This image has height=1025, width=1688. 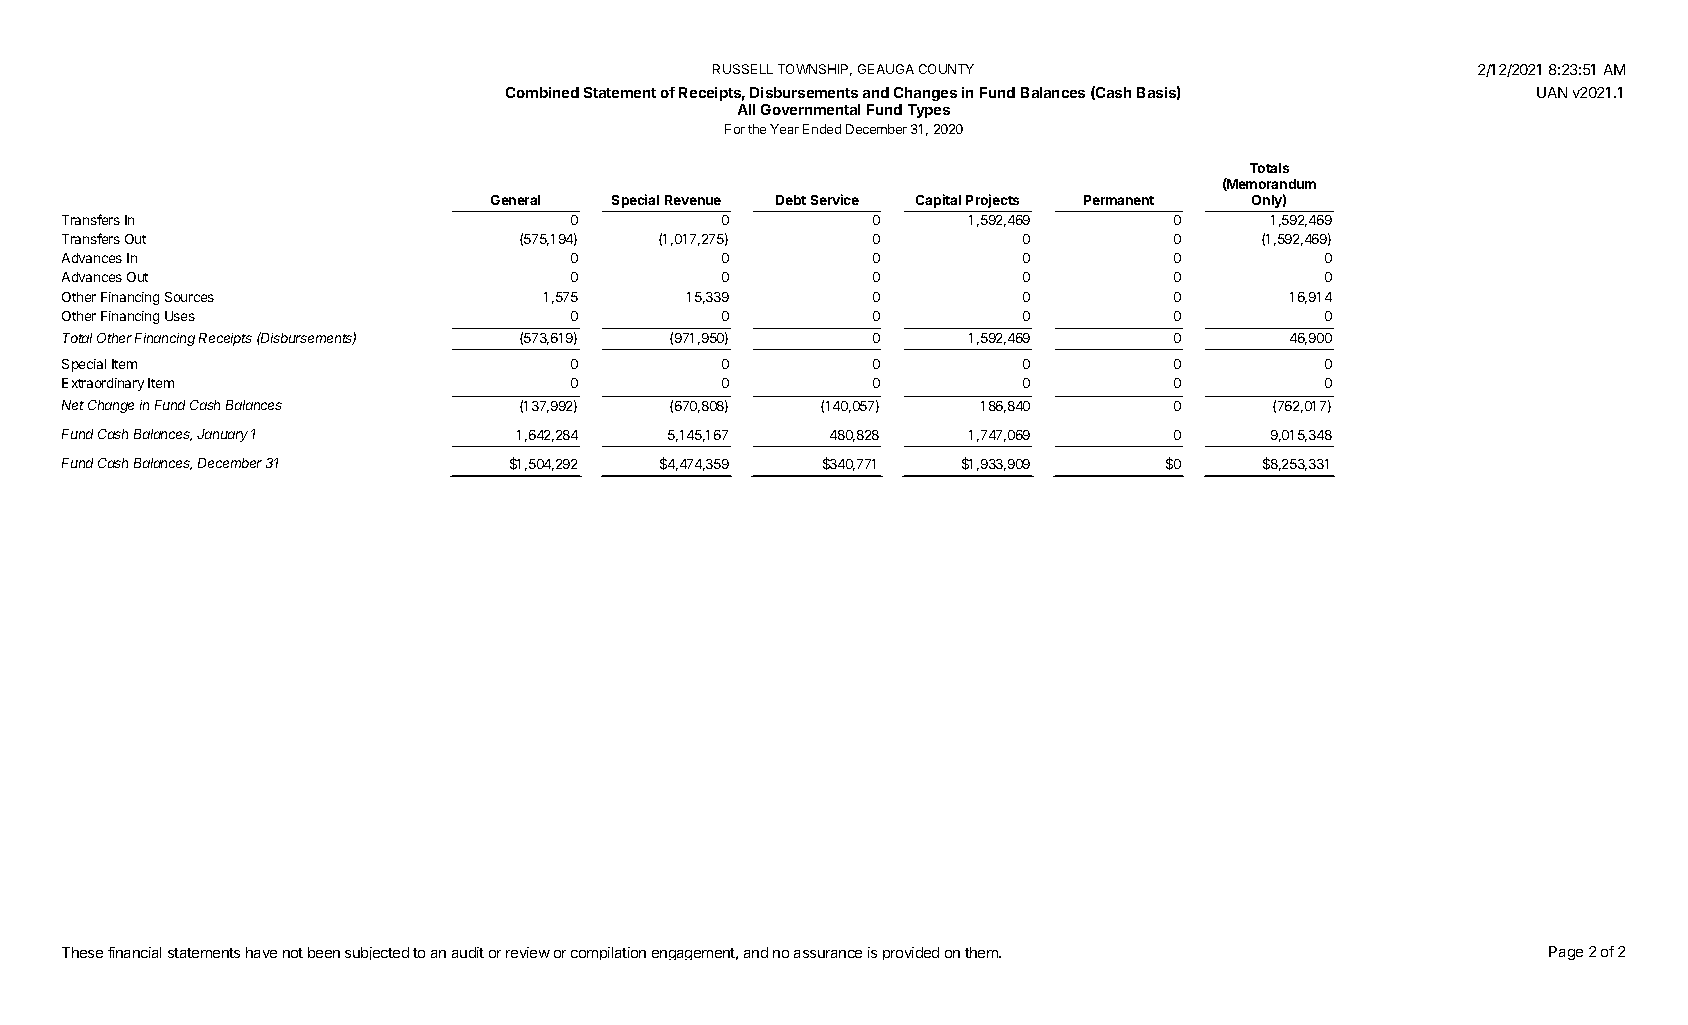 What do you see at coordinates (261, 952) in the image?
I see `have` at bounding box center [261, 952].
